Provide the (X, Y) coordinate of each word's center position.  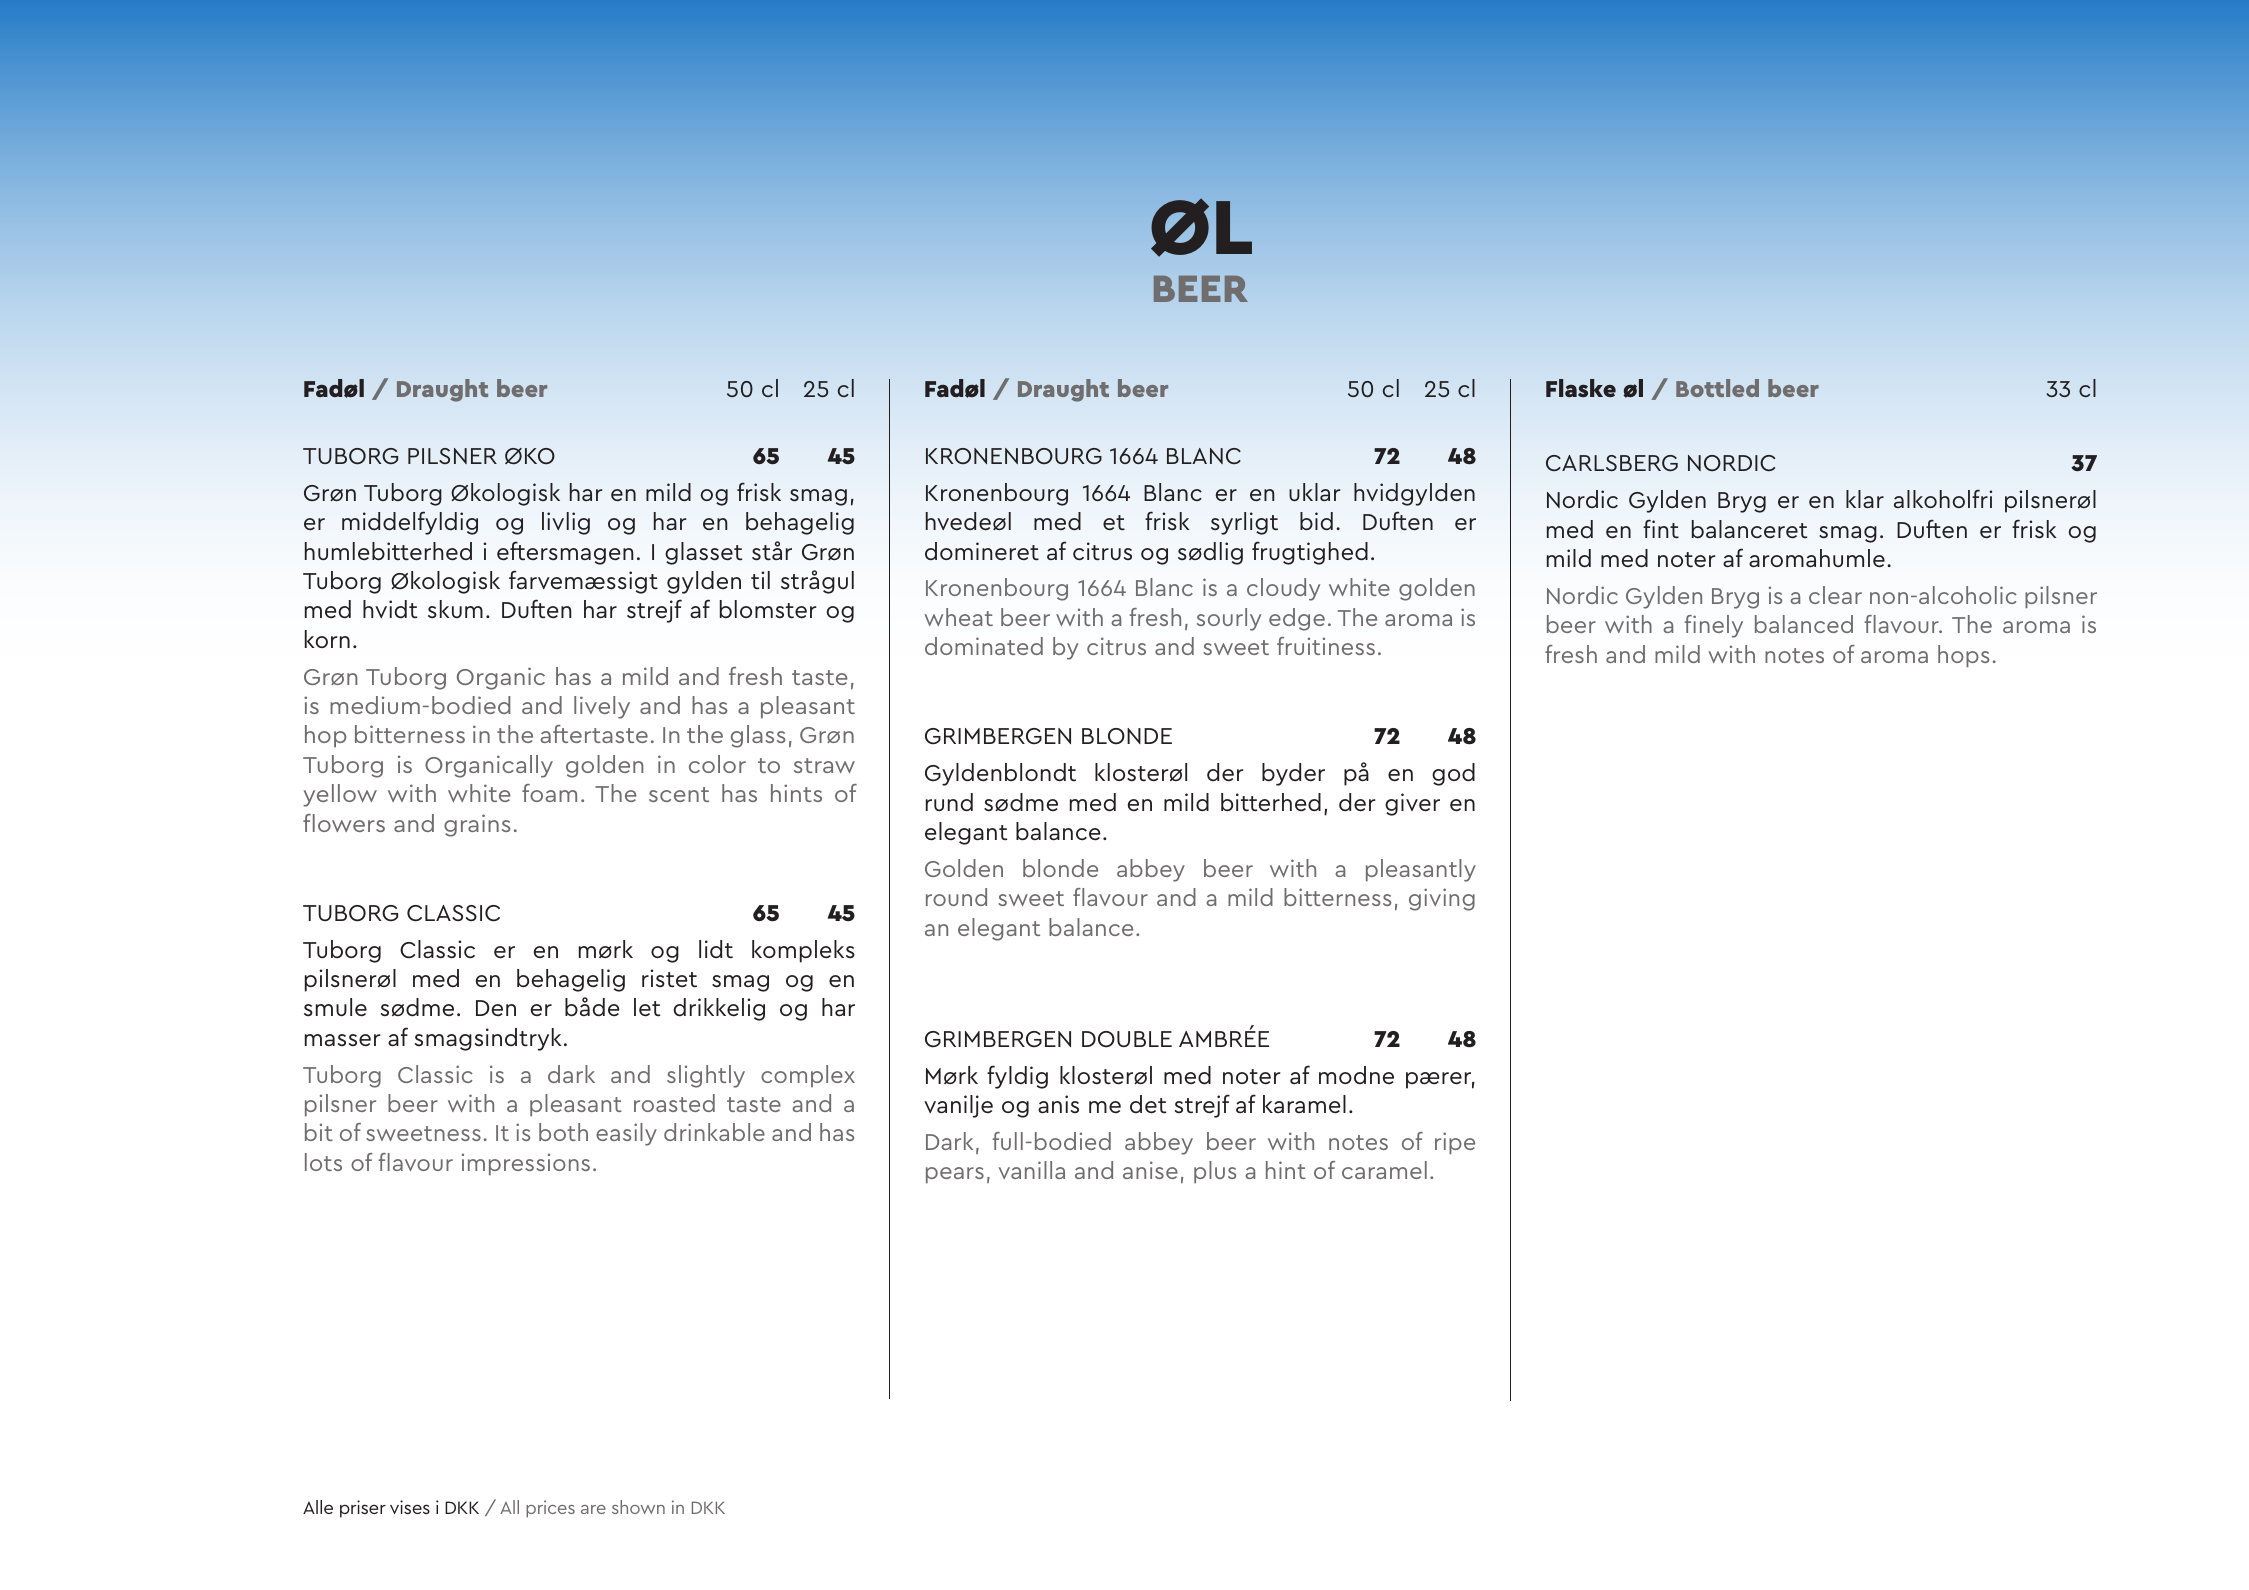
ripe (1455, 1143)
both (563, 1132)
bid (1316, 521)
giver (1412, 804)
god (1453, 774)
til (760, 580)
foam (549, 793)
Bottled (1717, 388)
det (1148, 1104)
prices (550, 1509)
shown (638, 1507)
